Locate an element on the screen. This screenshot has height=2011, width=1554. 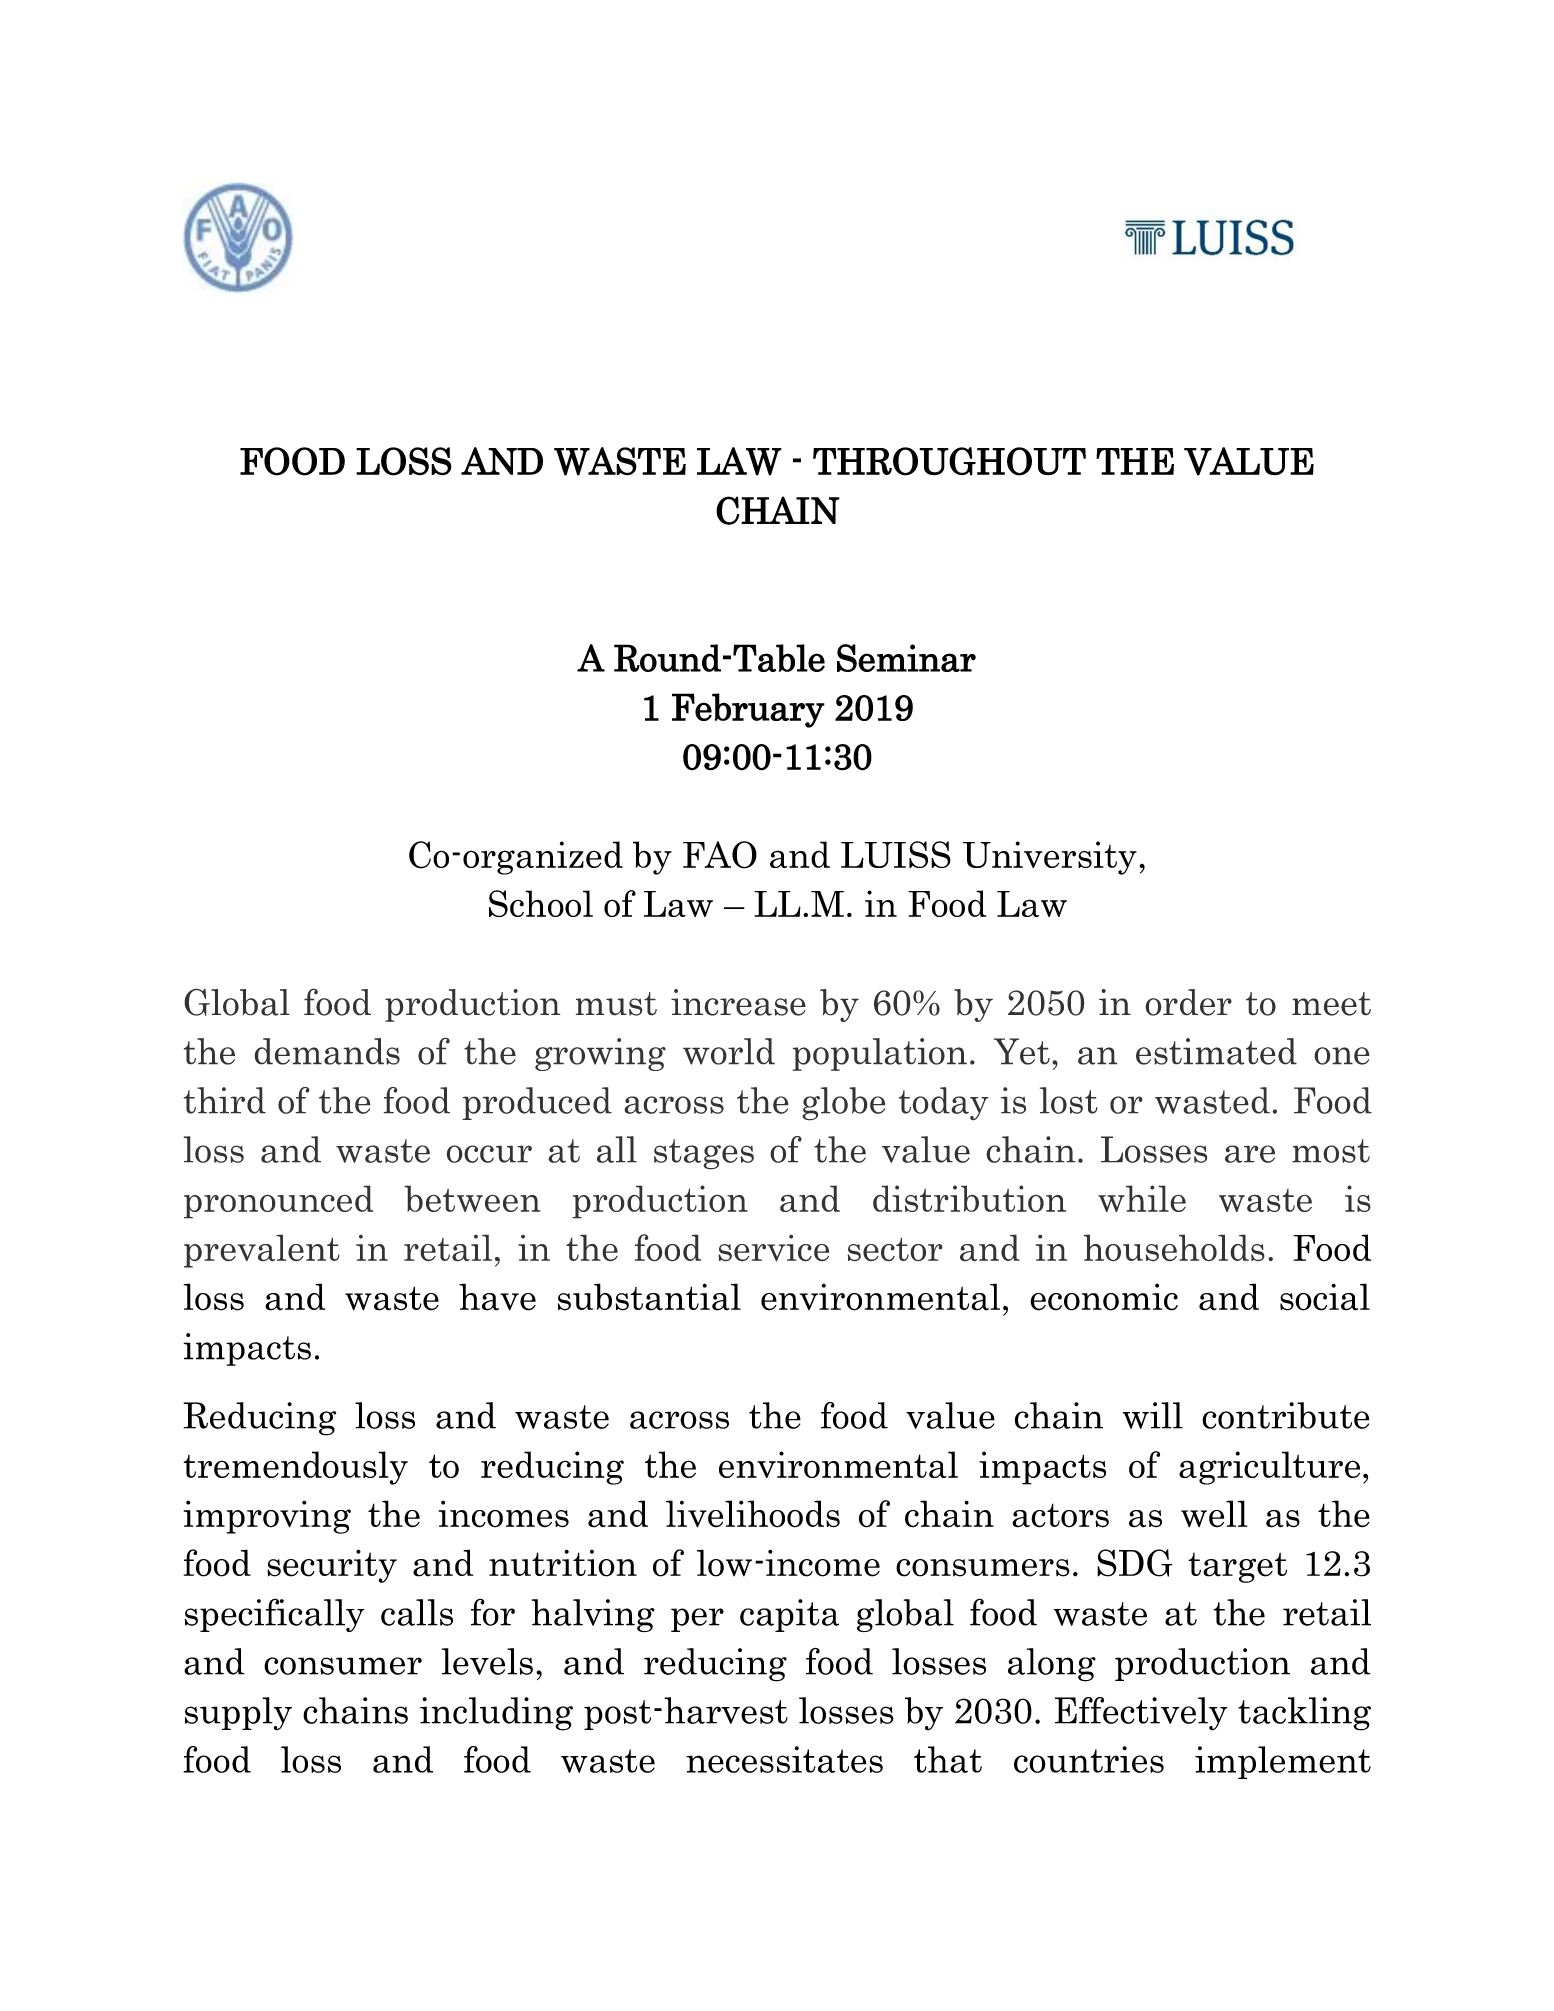
supply is located at coordinates (238, 1714).
